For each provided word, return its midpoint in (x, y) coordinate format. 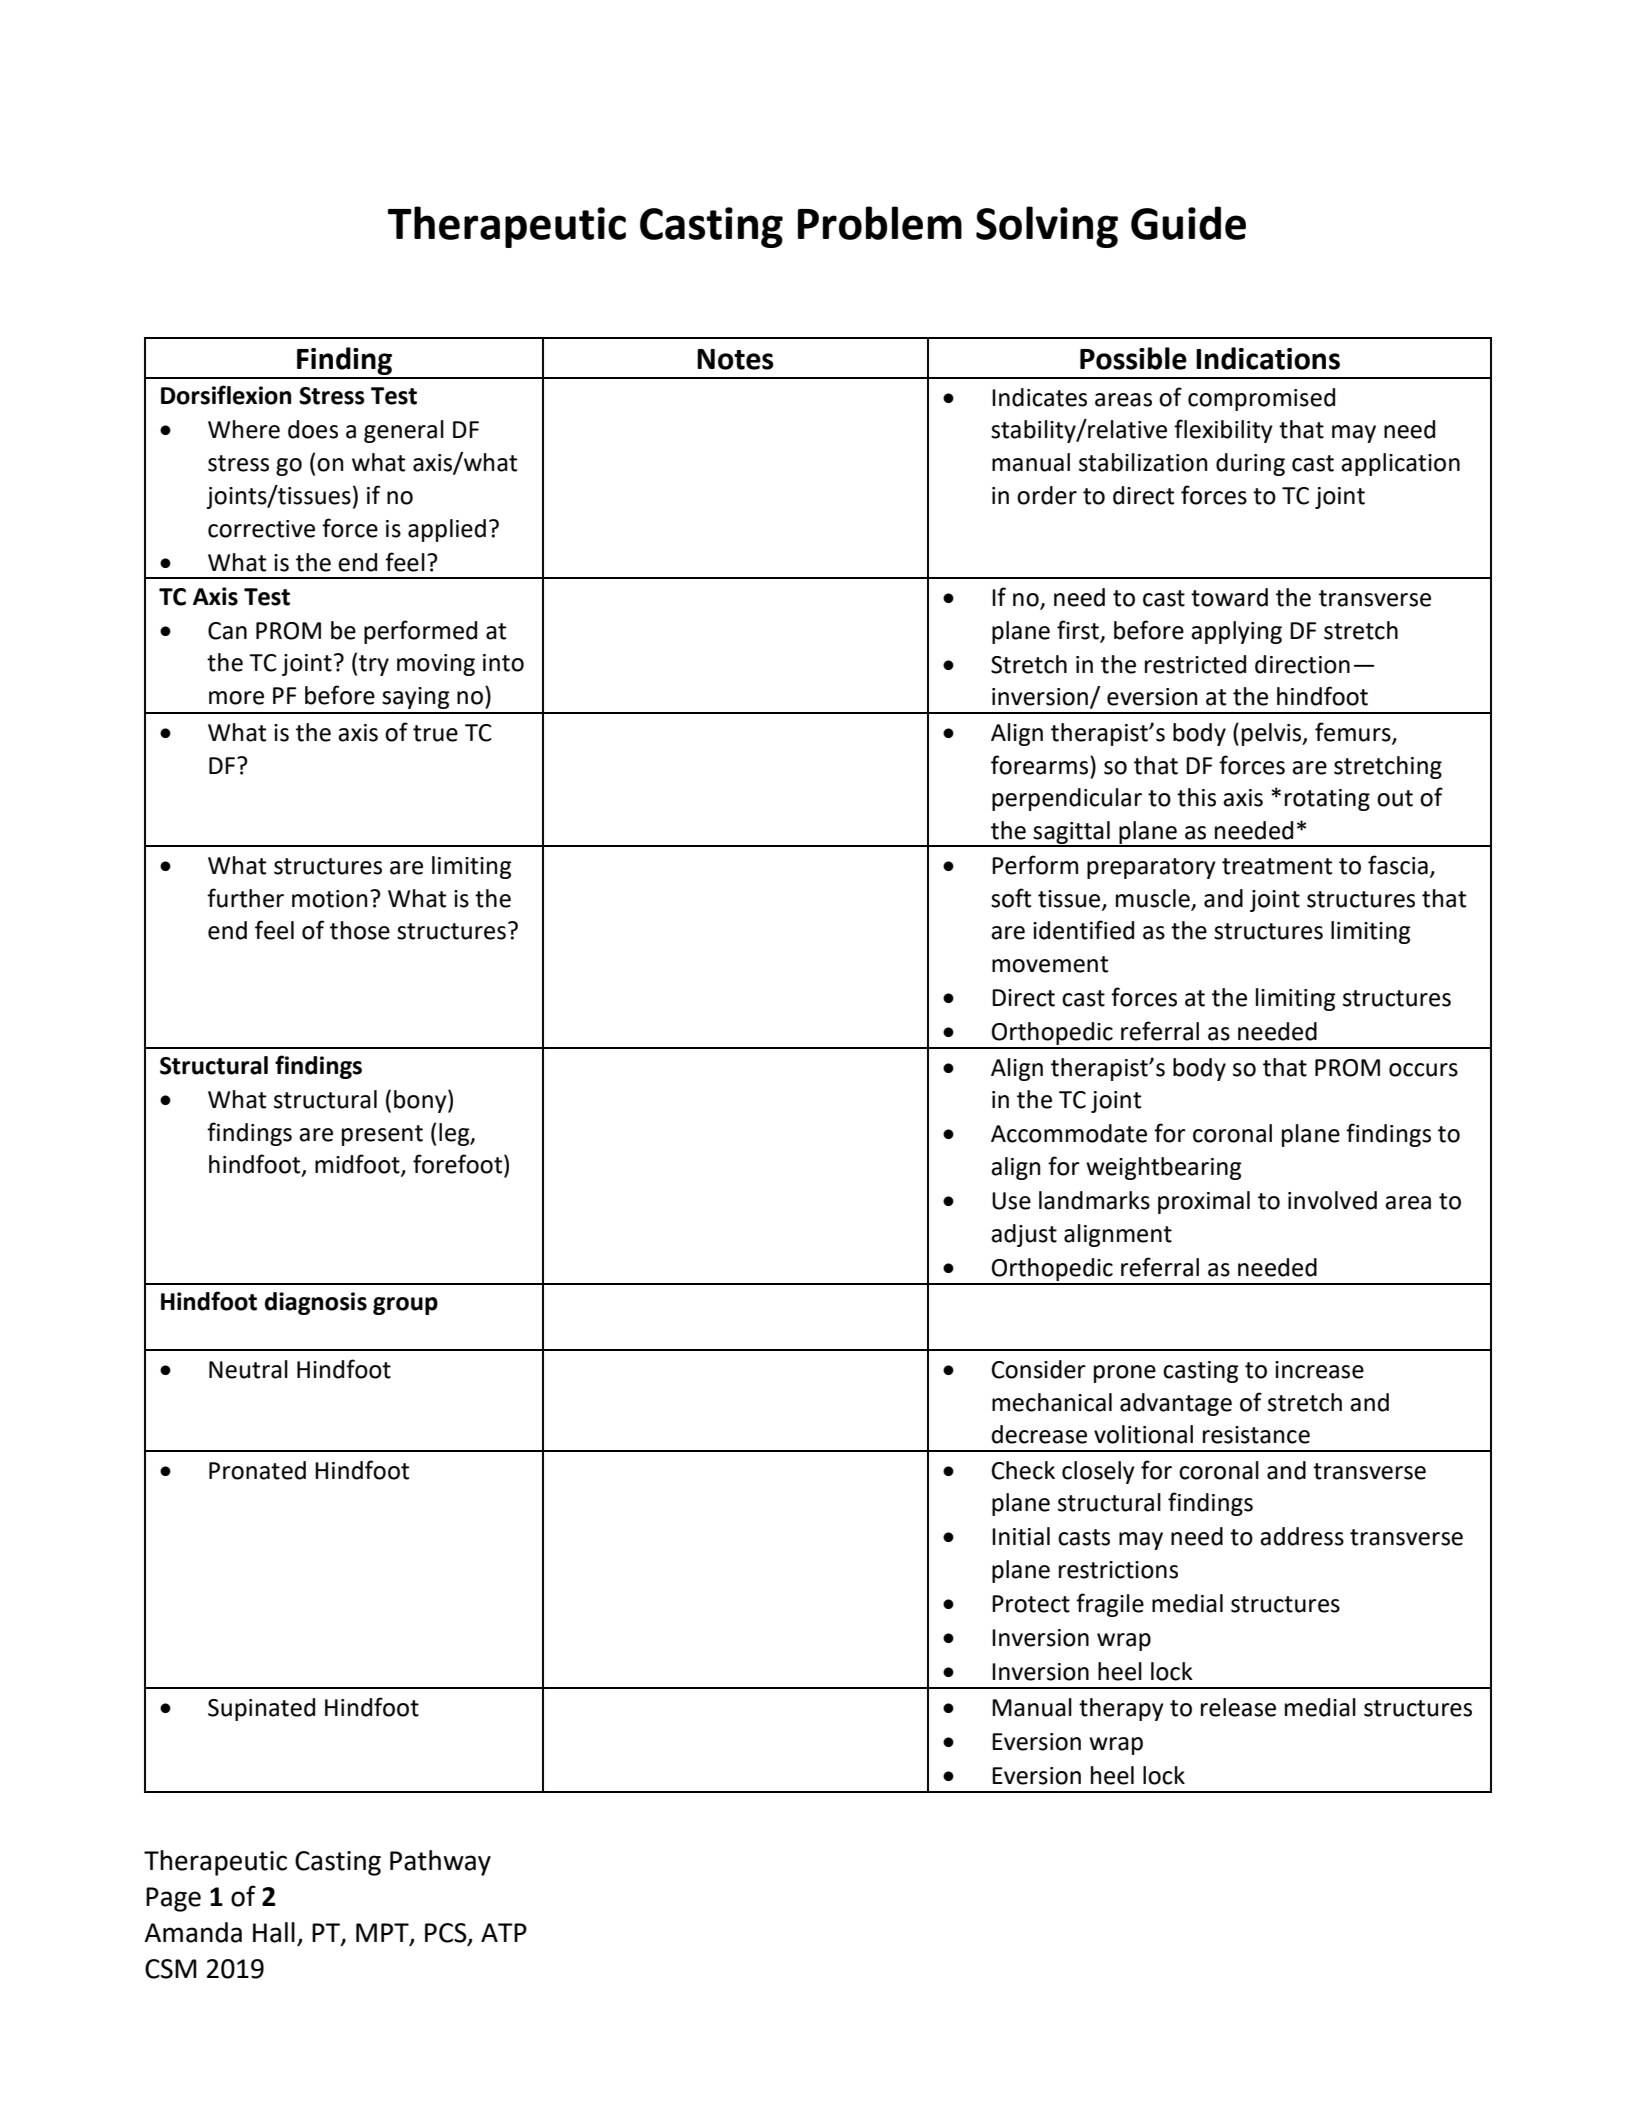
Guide (1188, 223)
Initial (1021, 1536)
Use (1011, 1201)
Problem (880, 223)
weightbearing (1164, 1168)
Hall (274, 1932)
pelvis (1273, 734)
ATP (504, 1932)
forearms (1041, 765)
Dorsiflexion (226, 395)
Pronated (257, 1470)
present (382, 1135)
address (1302, 1536)
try (374, 665)
